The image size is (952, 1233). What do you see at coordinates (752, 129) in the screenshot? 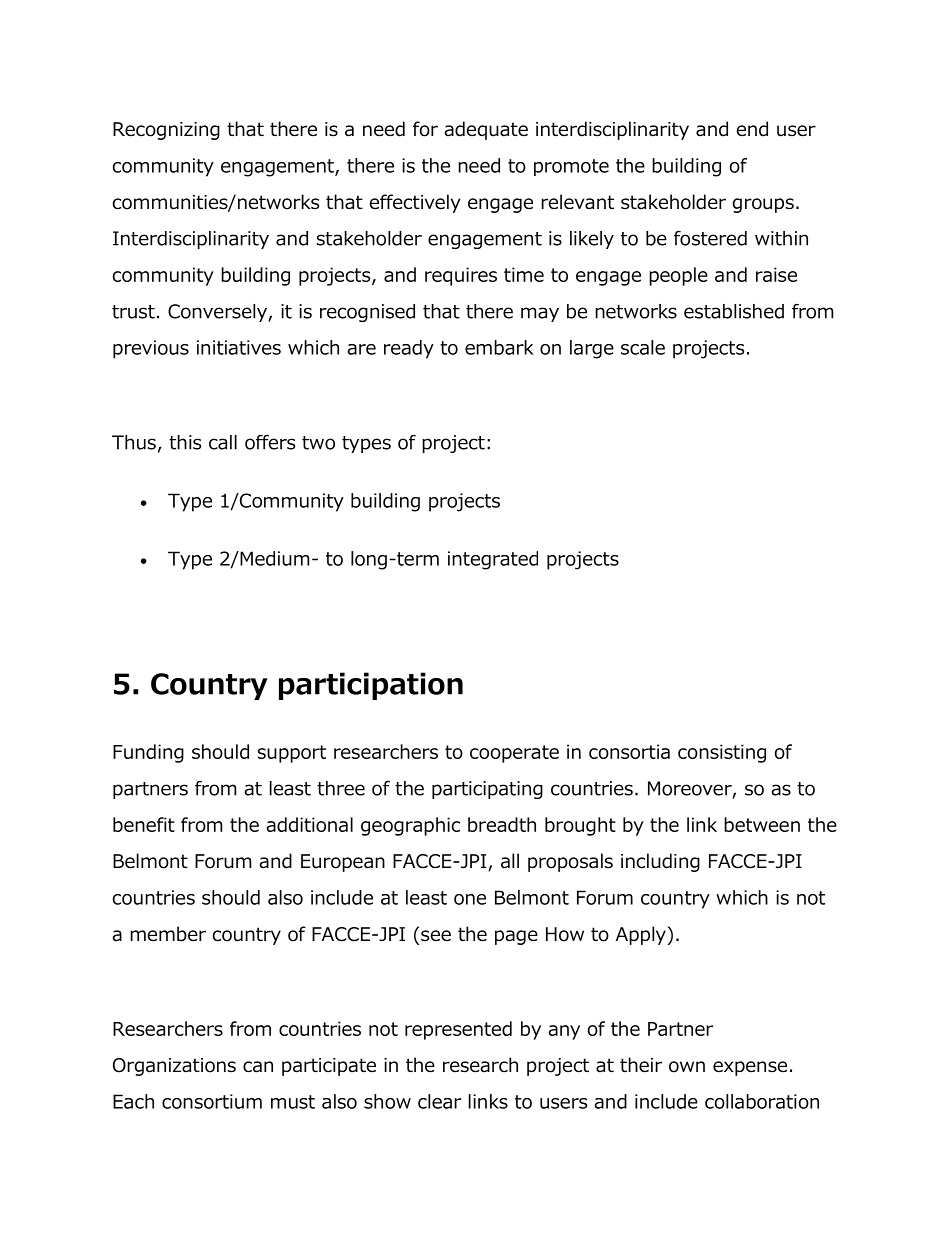
I see `end` at bounding box center [752, 129].
